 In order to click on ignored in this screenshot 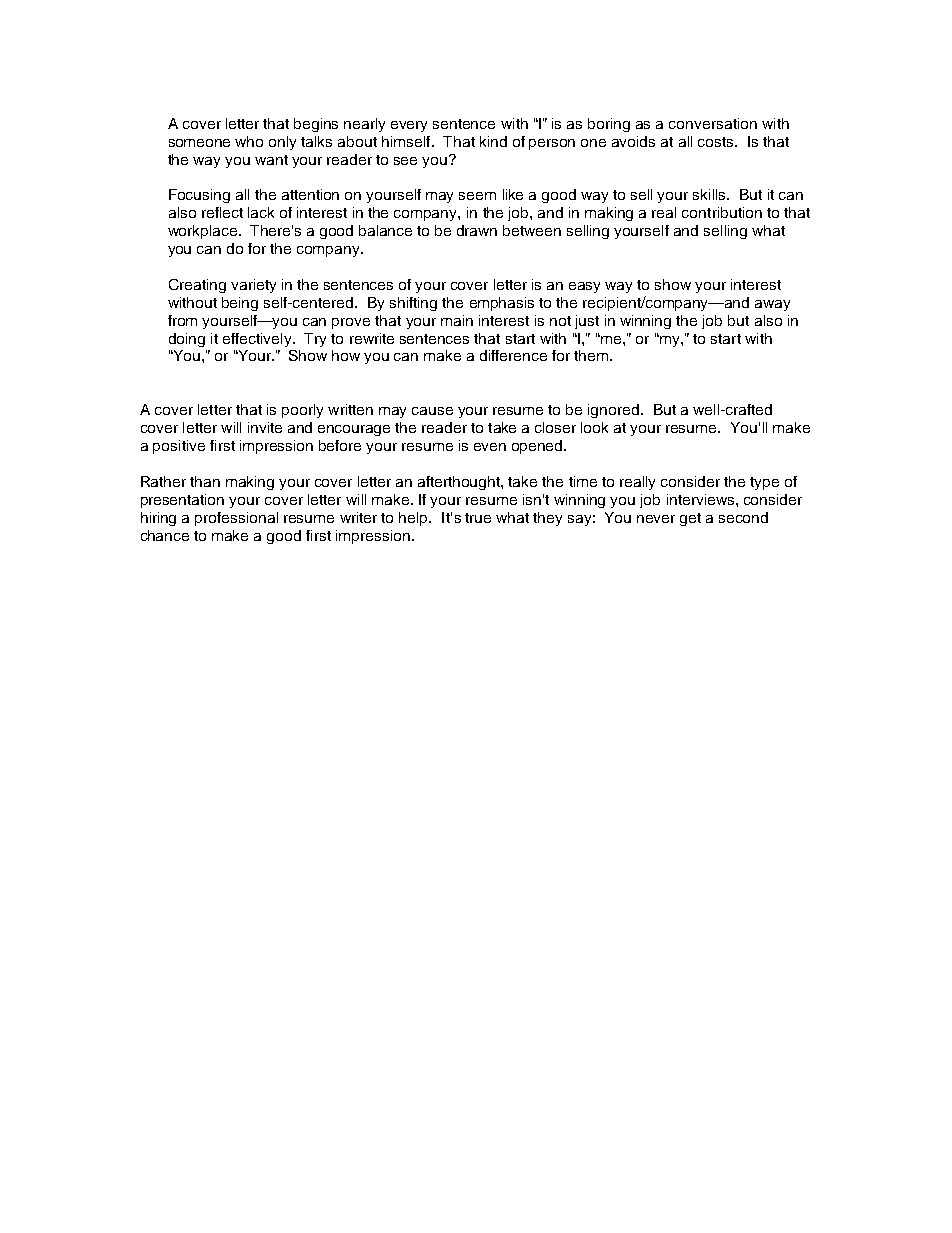, I will do `click(613, 411)`.
